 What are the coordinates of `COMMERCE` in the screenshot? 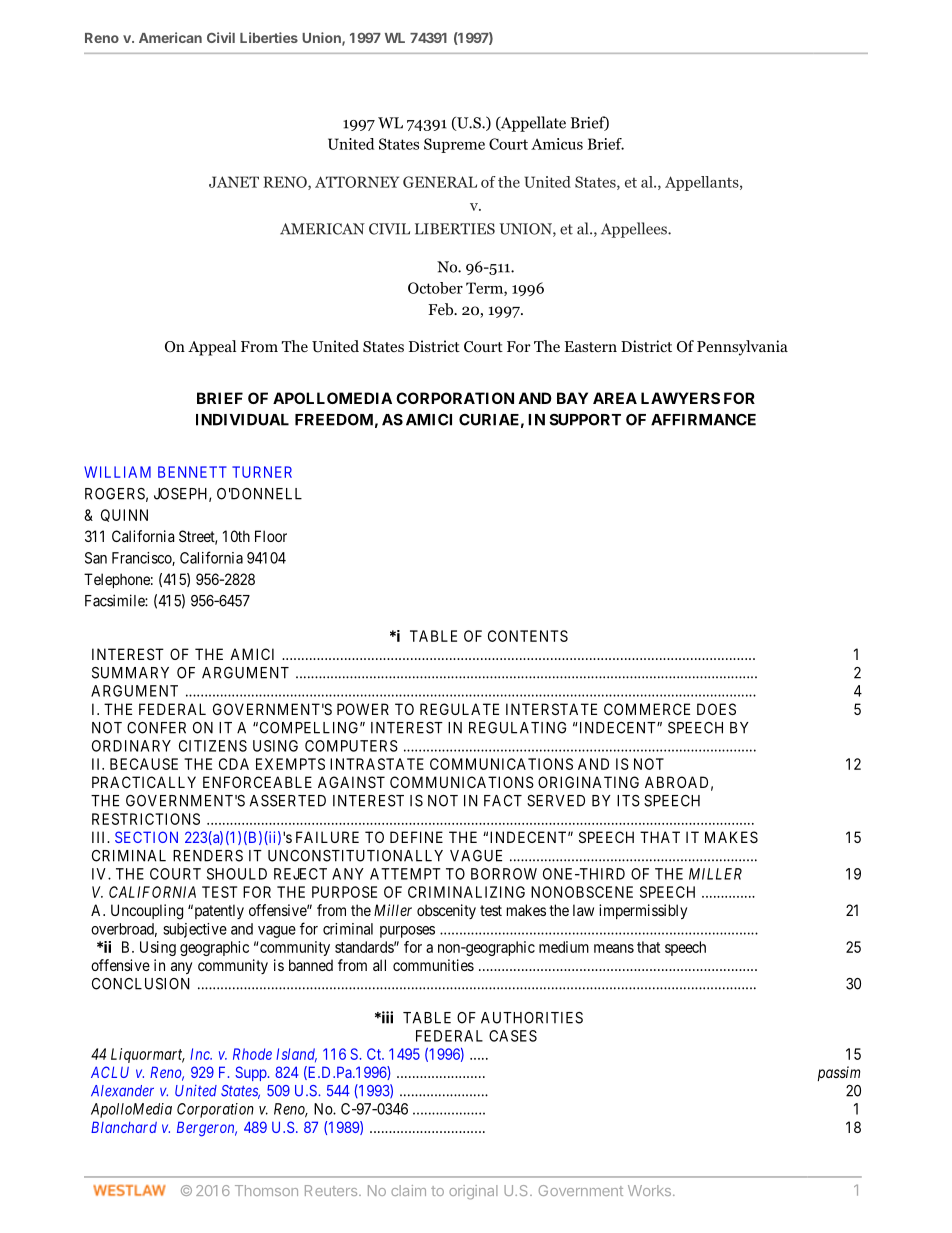 It's located at (647, 709).
